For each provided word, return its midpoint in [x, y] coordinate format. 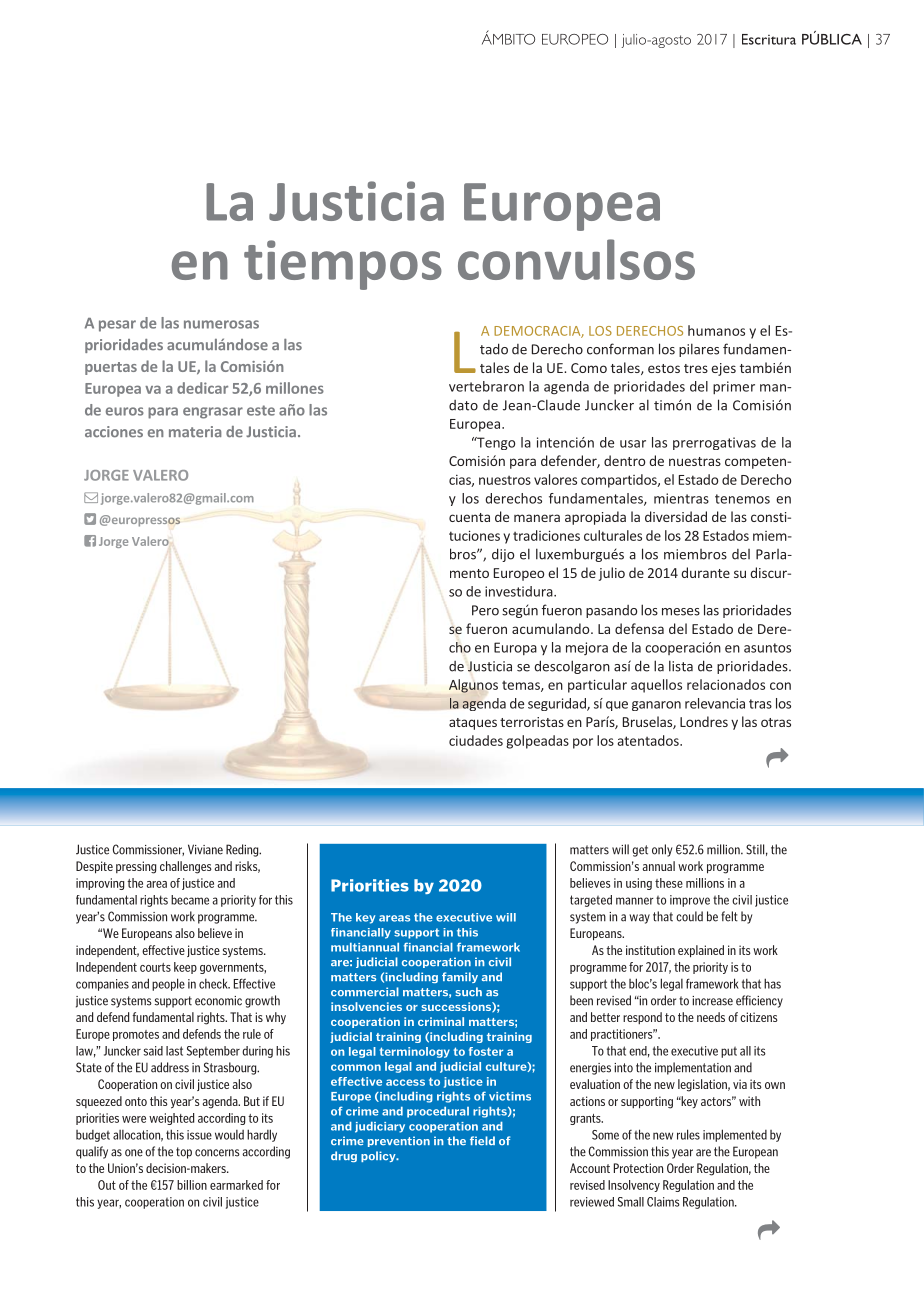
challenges [186, 867]
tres [696, 368]
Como [589, 368]
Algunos [473, 686]
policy [379, 1156]
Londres [704, 721]
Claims [663, 1202]
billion [192, 1185]
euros [125, 411]
